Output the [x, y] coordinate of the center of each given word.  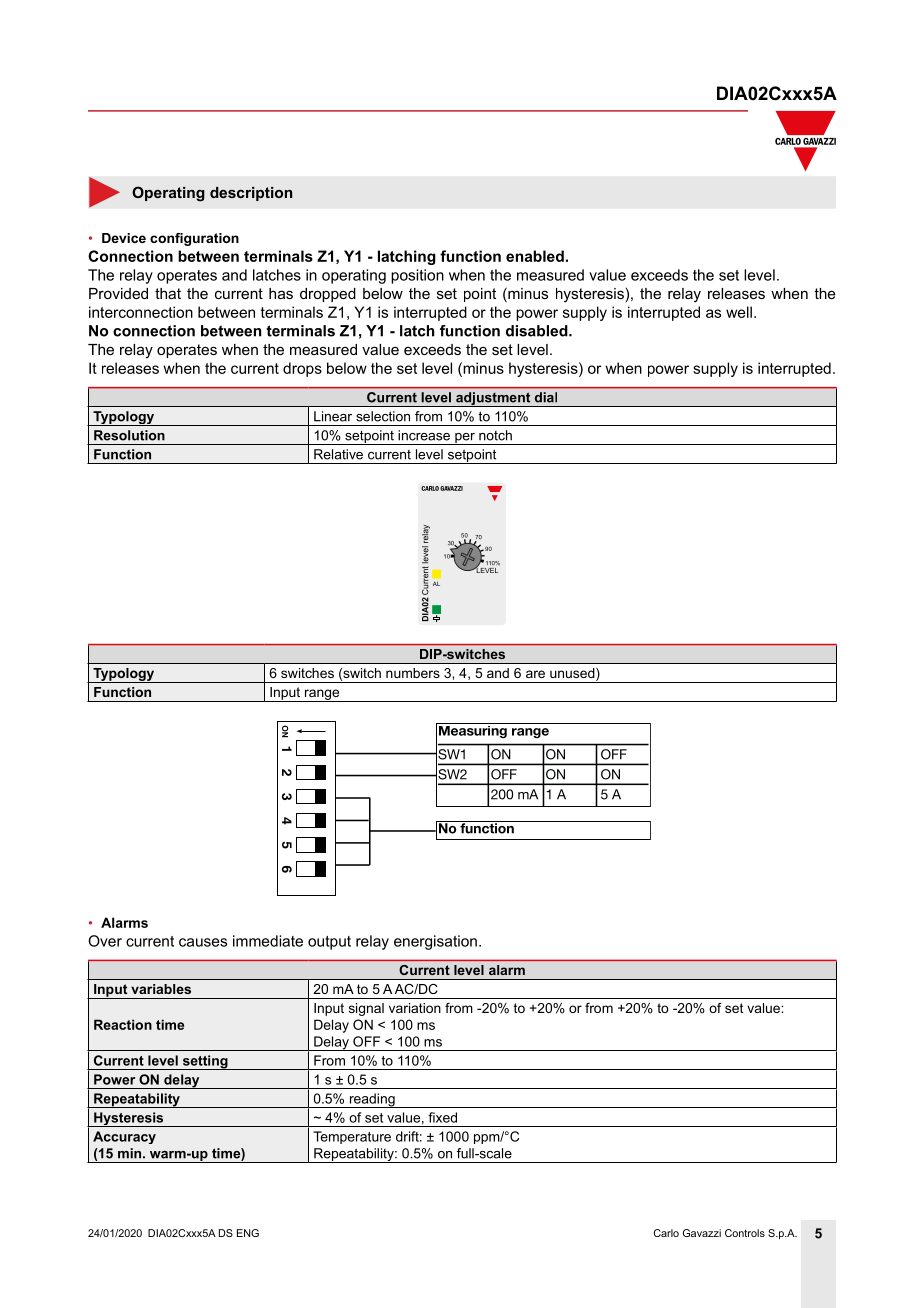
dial [546, 397]
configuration [194, 239]
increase [424, 435]
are [535, 674]
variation [415, 1008]
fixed [442, 1117]
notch [495, 435]
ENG [248, 1233]
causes [203, 942]
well [739, 312]
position [417, 276]
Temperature [352, 1137]
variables [161, 989]
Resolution [129, 435]
